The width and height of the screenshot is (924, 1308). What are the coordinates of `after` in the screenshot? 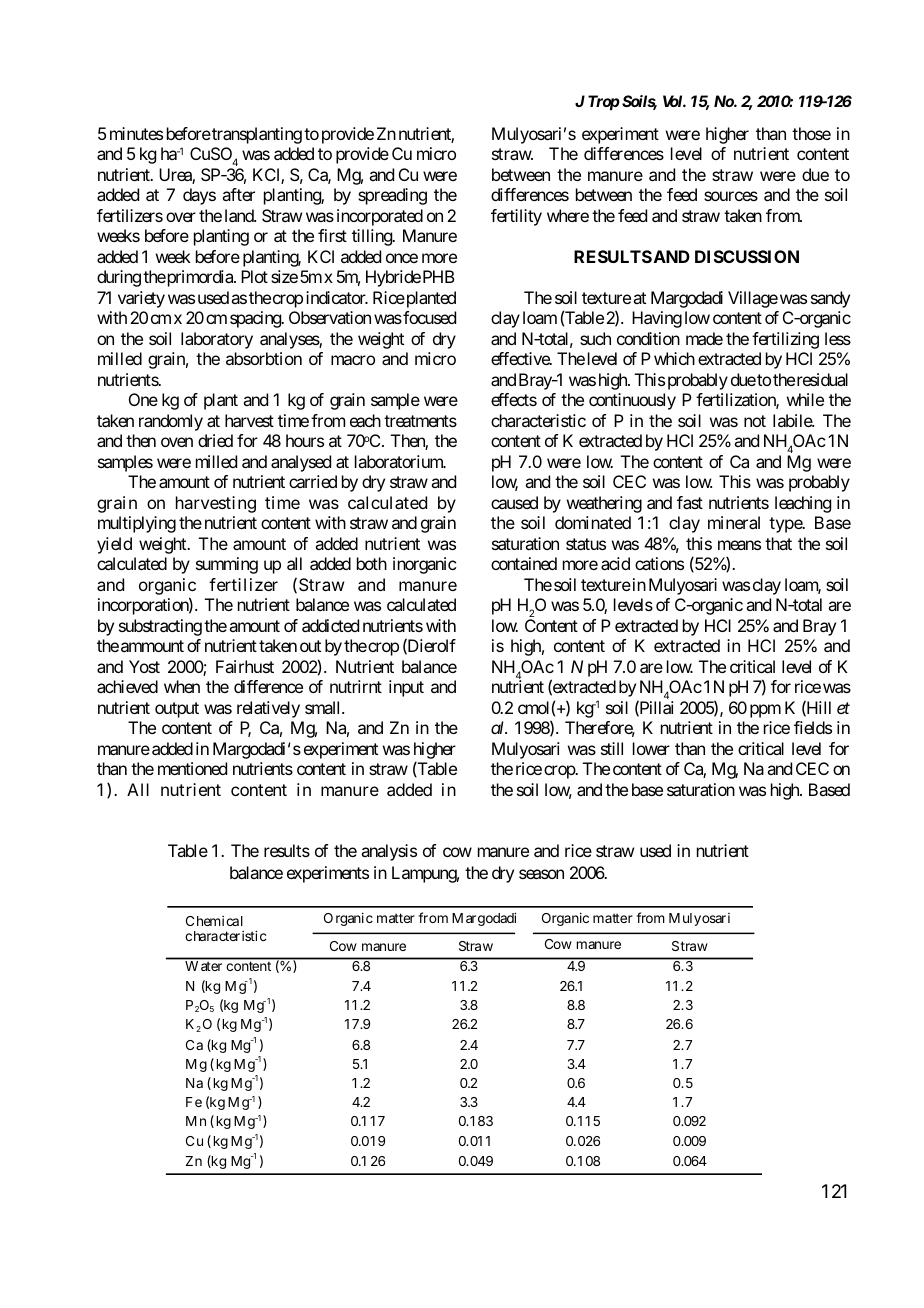 It's located at (238, 194).
